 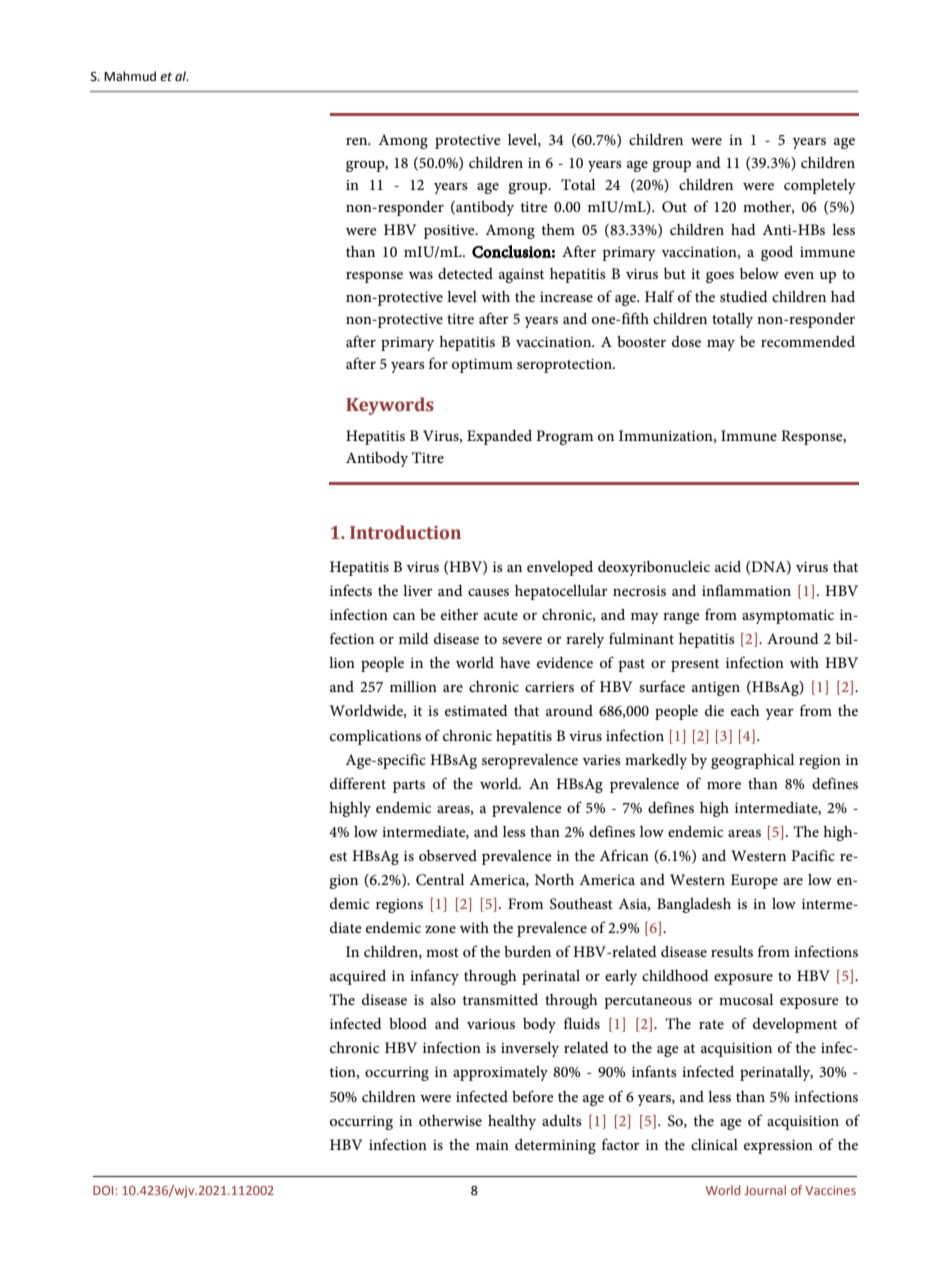 I want to click on different, so click(x=358, y=783).
